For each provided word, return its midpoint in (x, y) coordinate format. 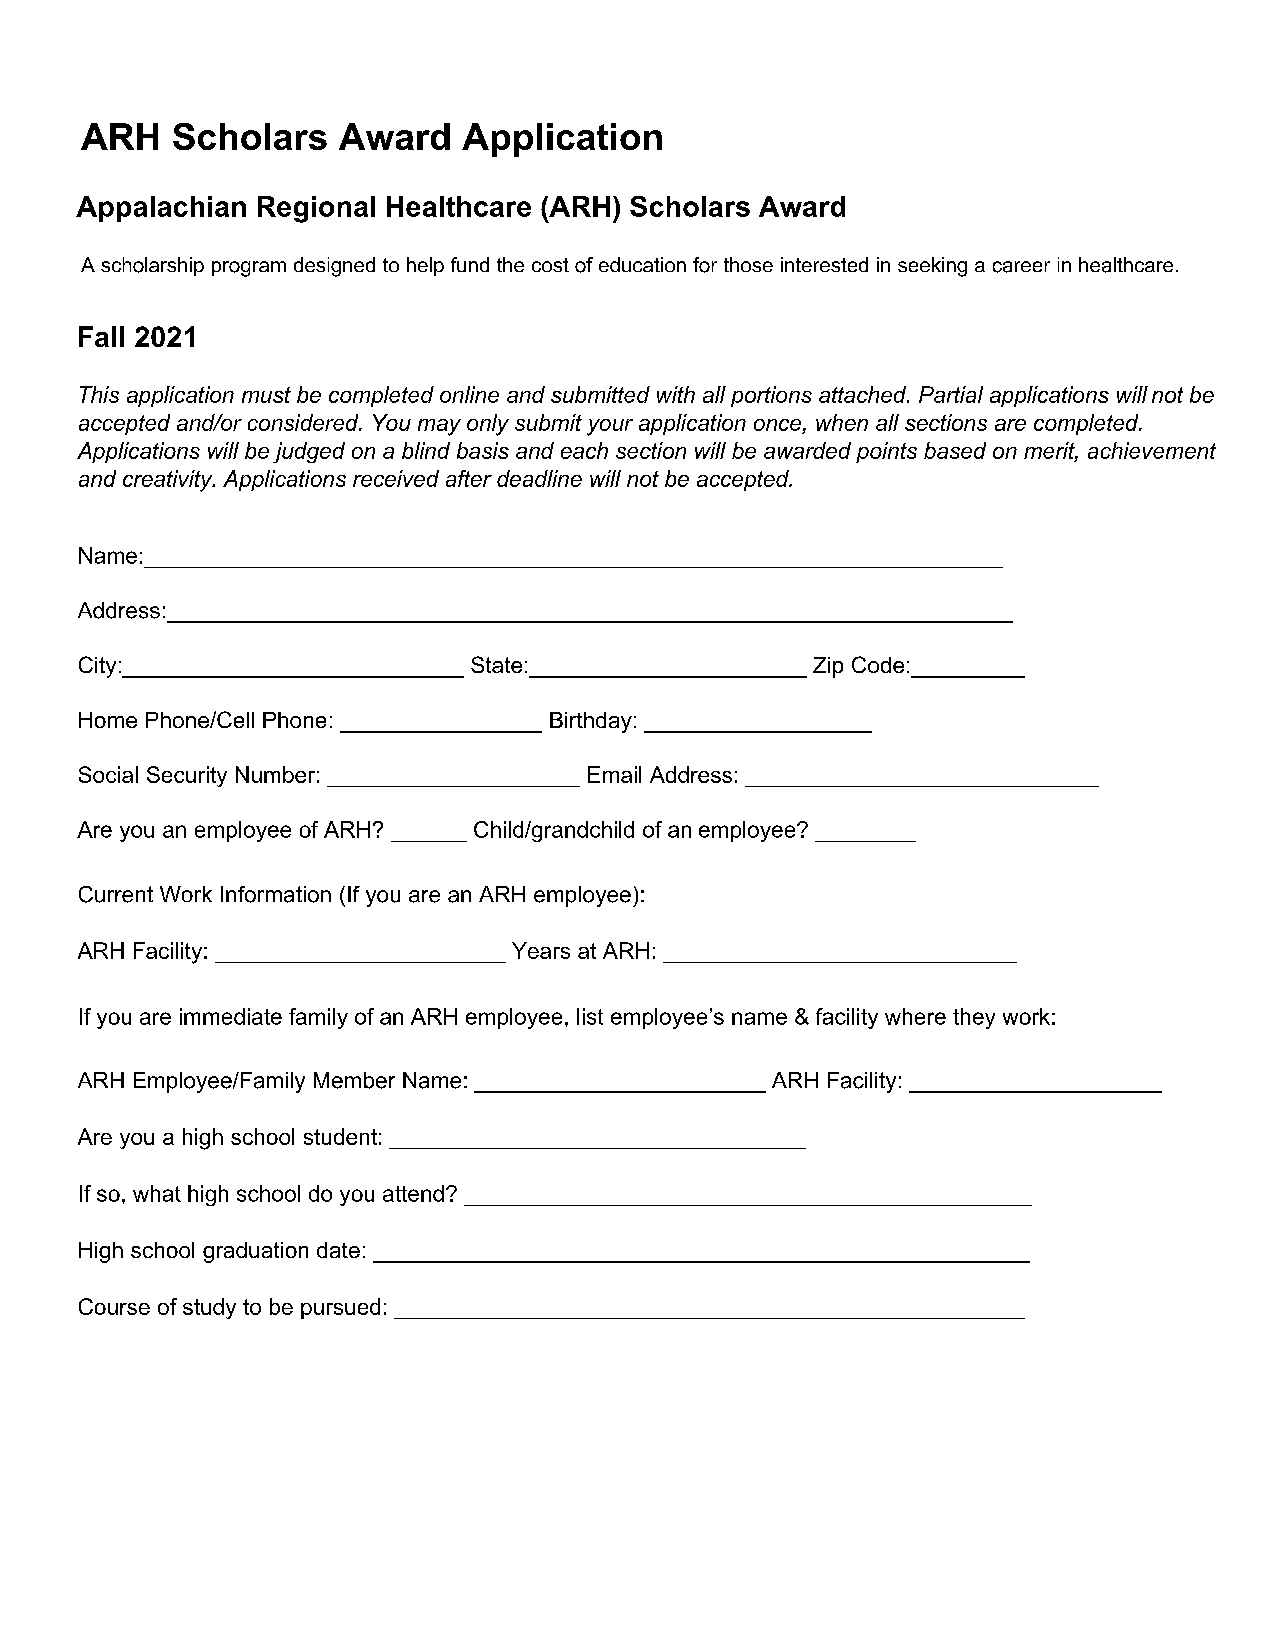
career (1021, 267)
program (249, 269)
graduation (255, 1252)
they (974, 1018)
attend (413, 1193)
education (642, 264)
